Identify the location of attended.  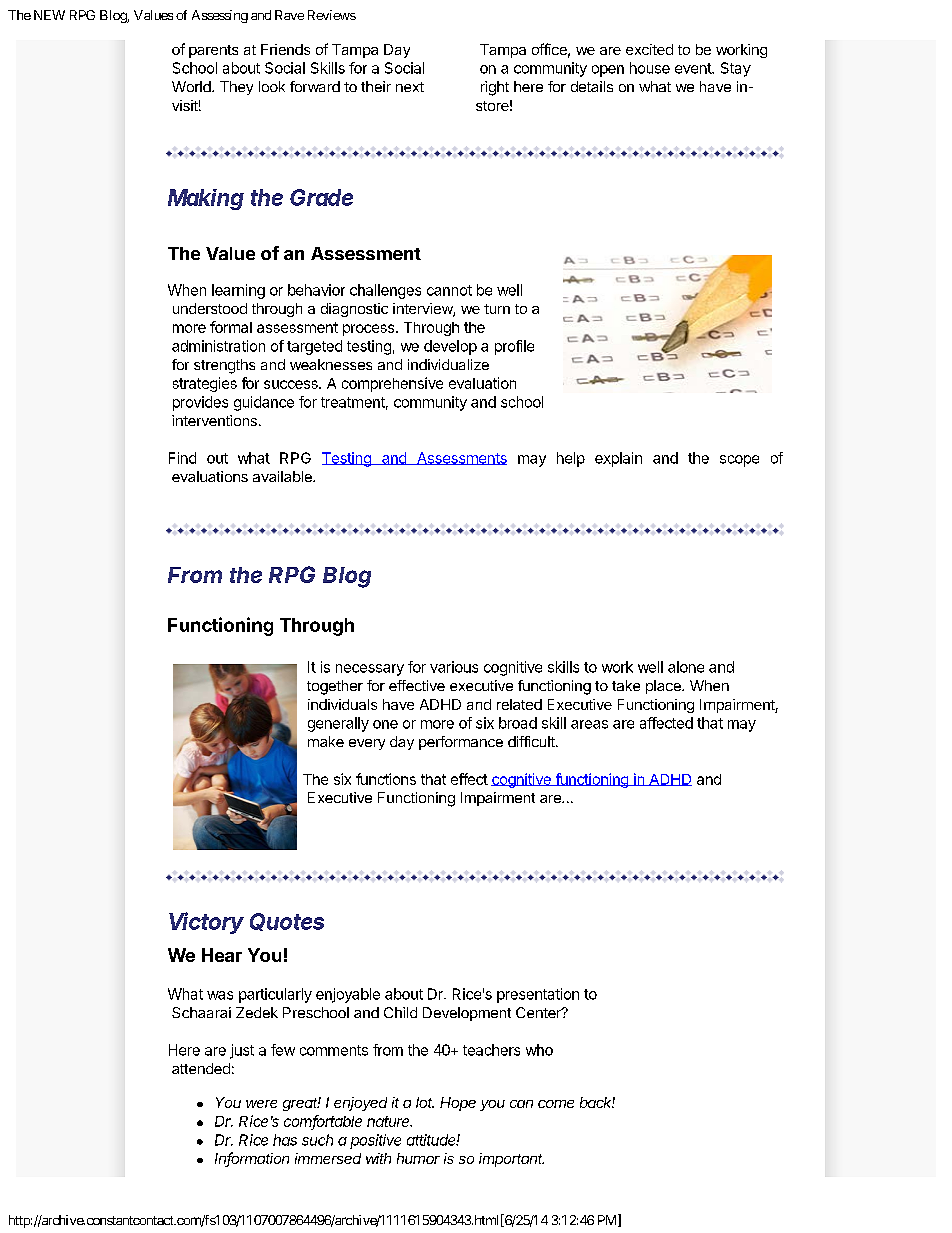
(201, 1068).
